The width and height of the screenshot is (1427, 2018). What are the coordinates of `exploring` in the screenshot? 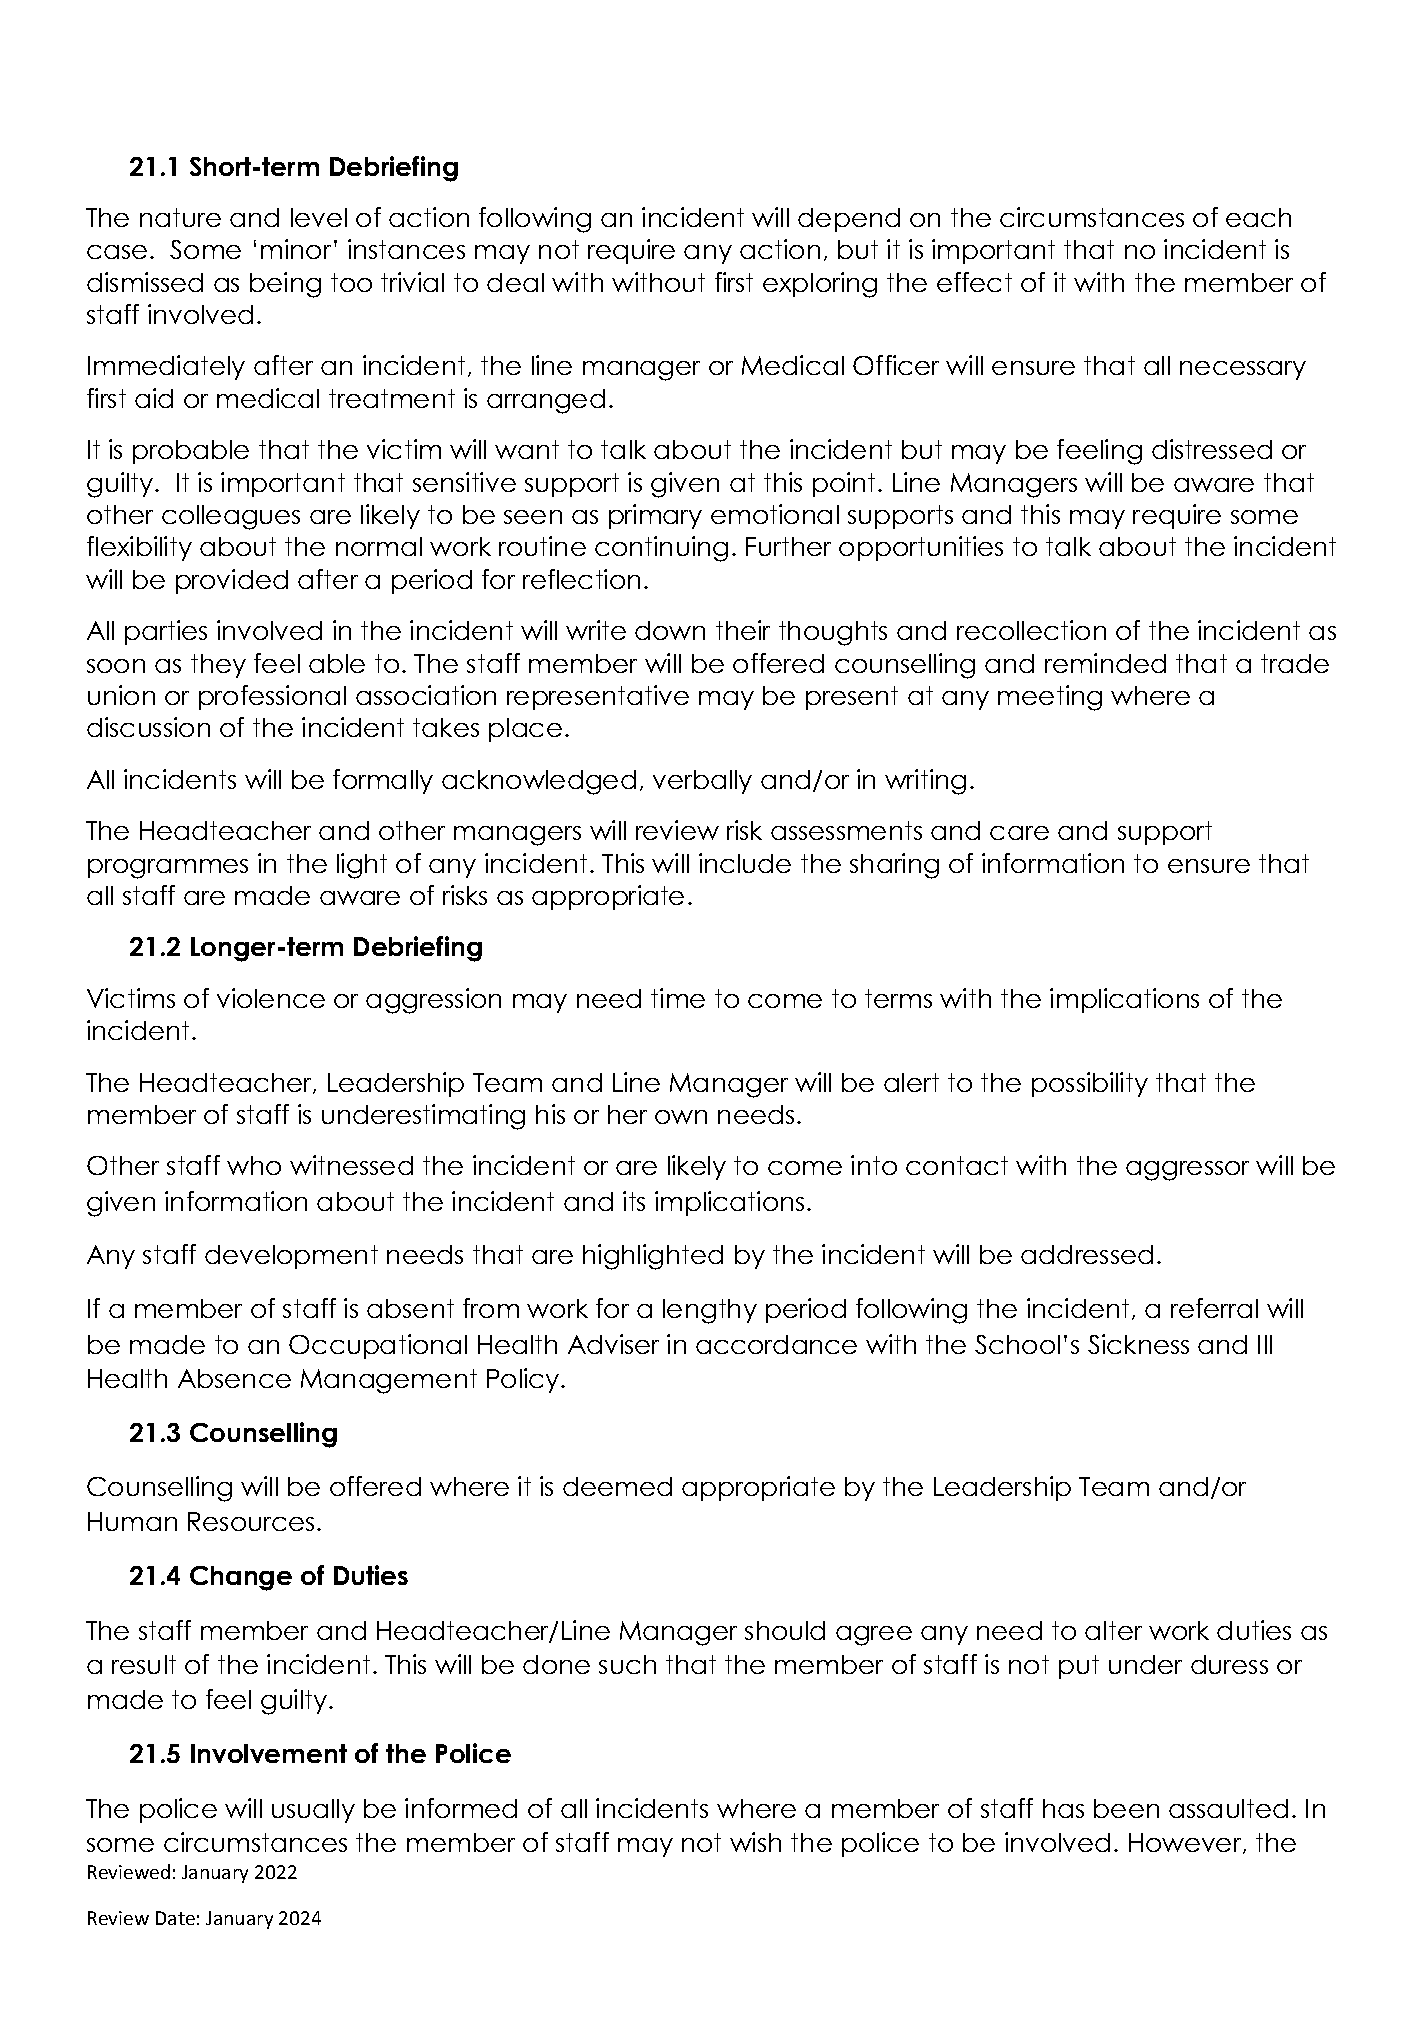 It's located at (820, 285).
